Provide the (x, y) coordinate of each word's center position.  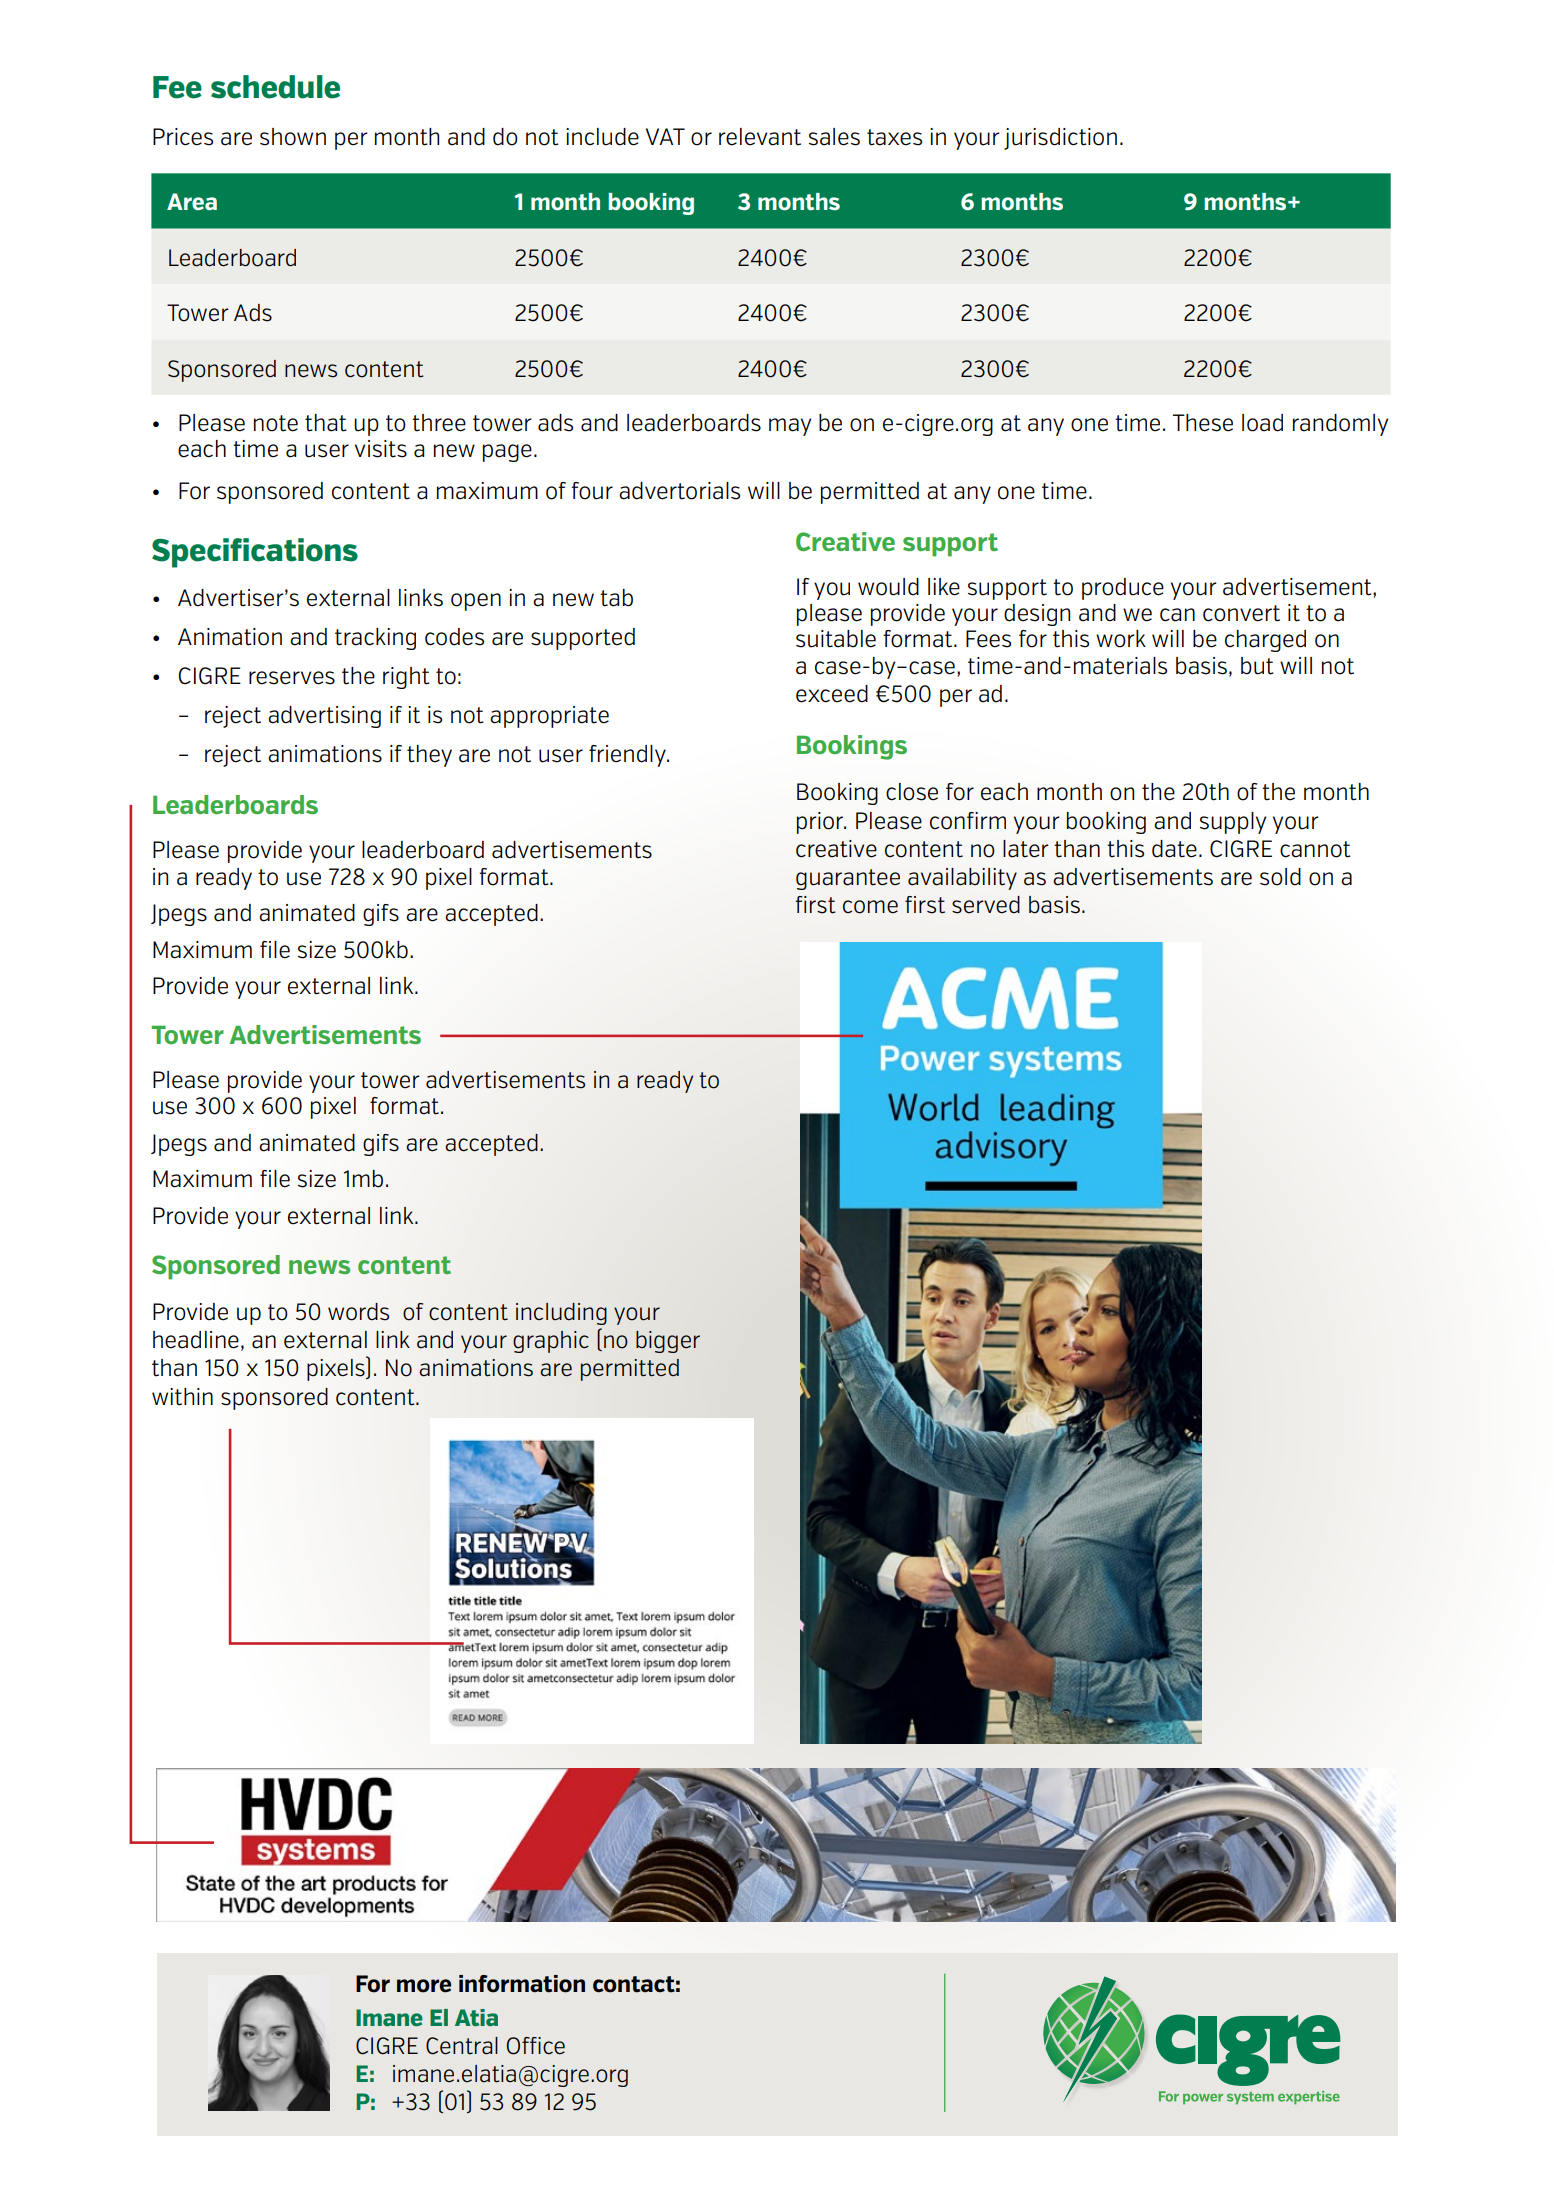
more (424, 1986)
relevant (760, 137)
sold (1280, 877)
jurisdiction (1060, 139)
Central (462, 2046)
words (358, 1312)
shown (293, 137)
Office (535, 2046)
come (870, 907)
